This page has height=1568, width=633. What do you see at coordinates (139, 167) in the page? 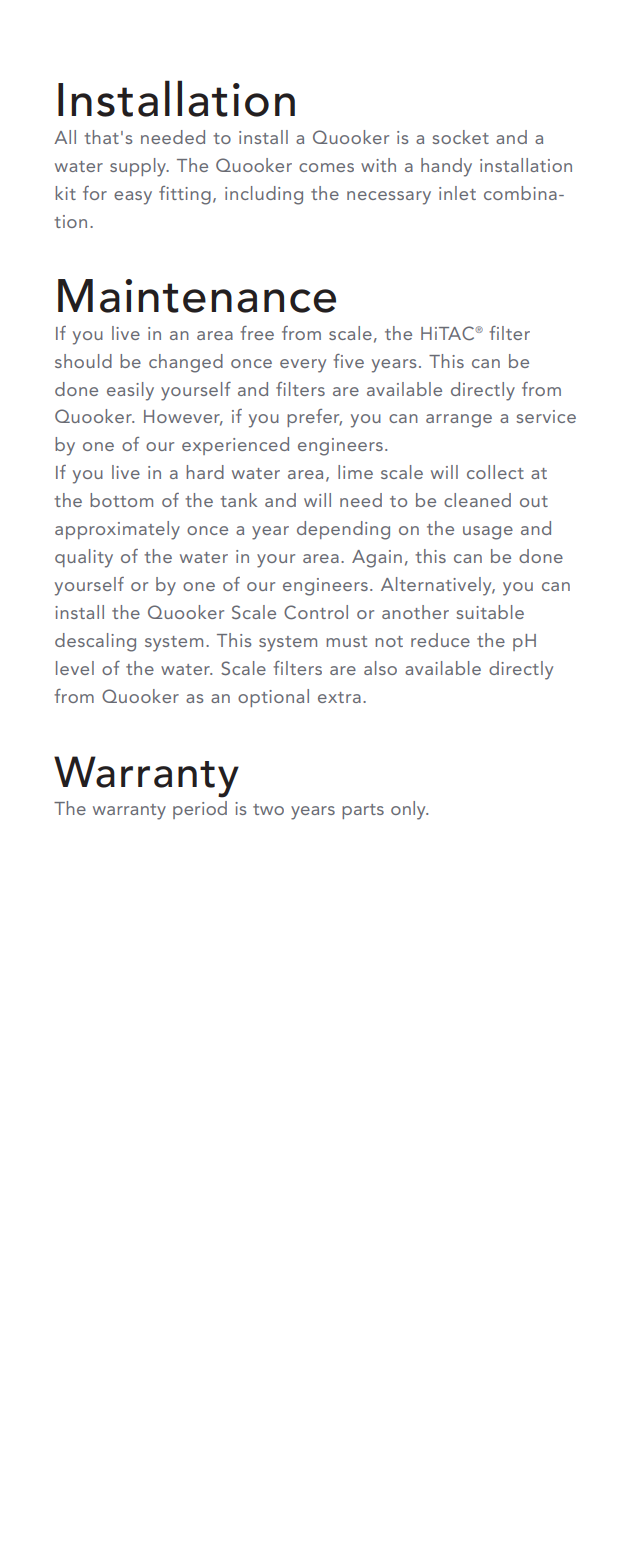
I see `supply` at bounding box center [139, 167].
